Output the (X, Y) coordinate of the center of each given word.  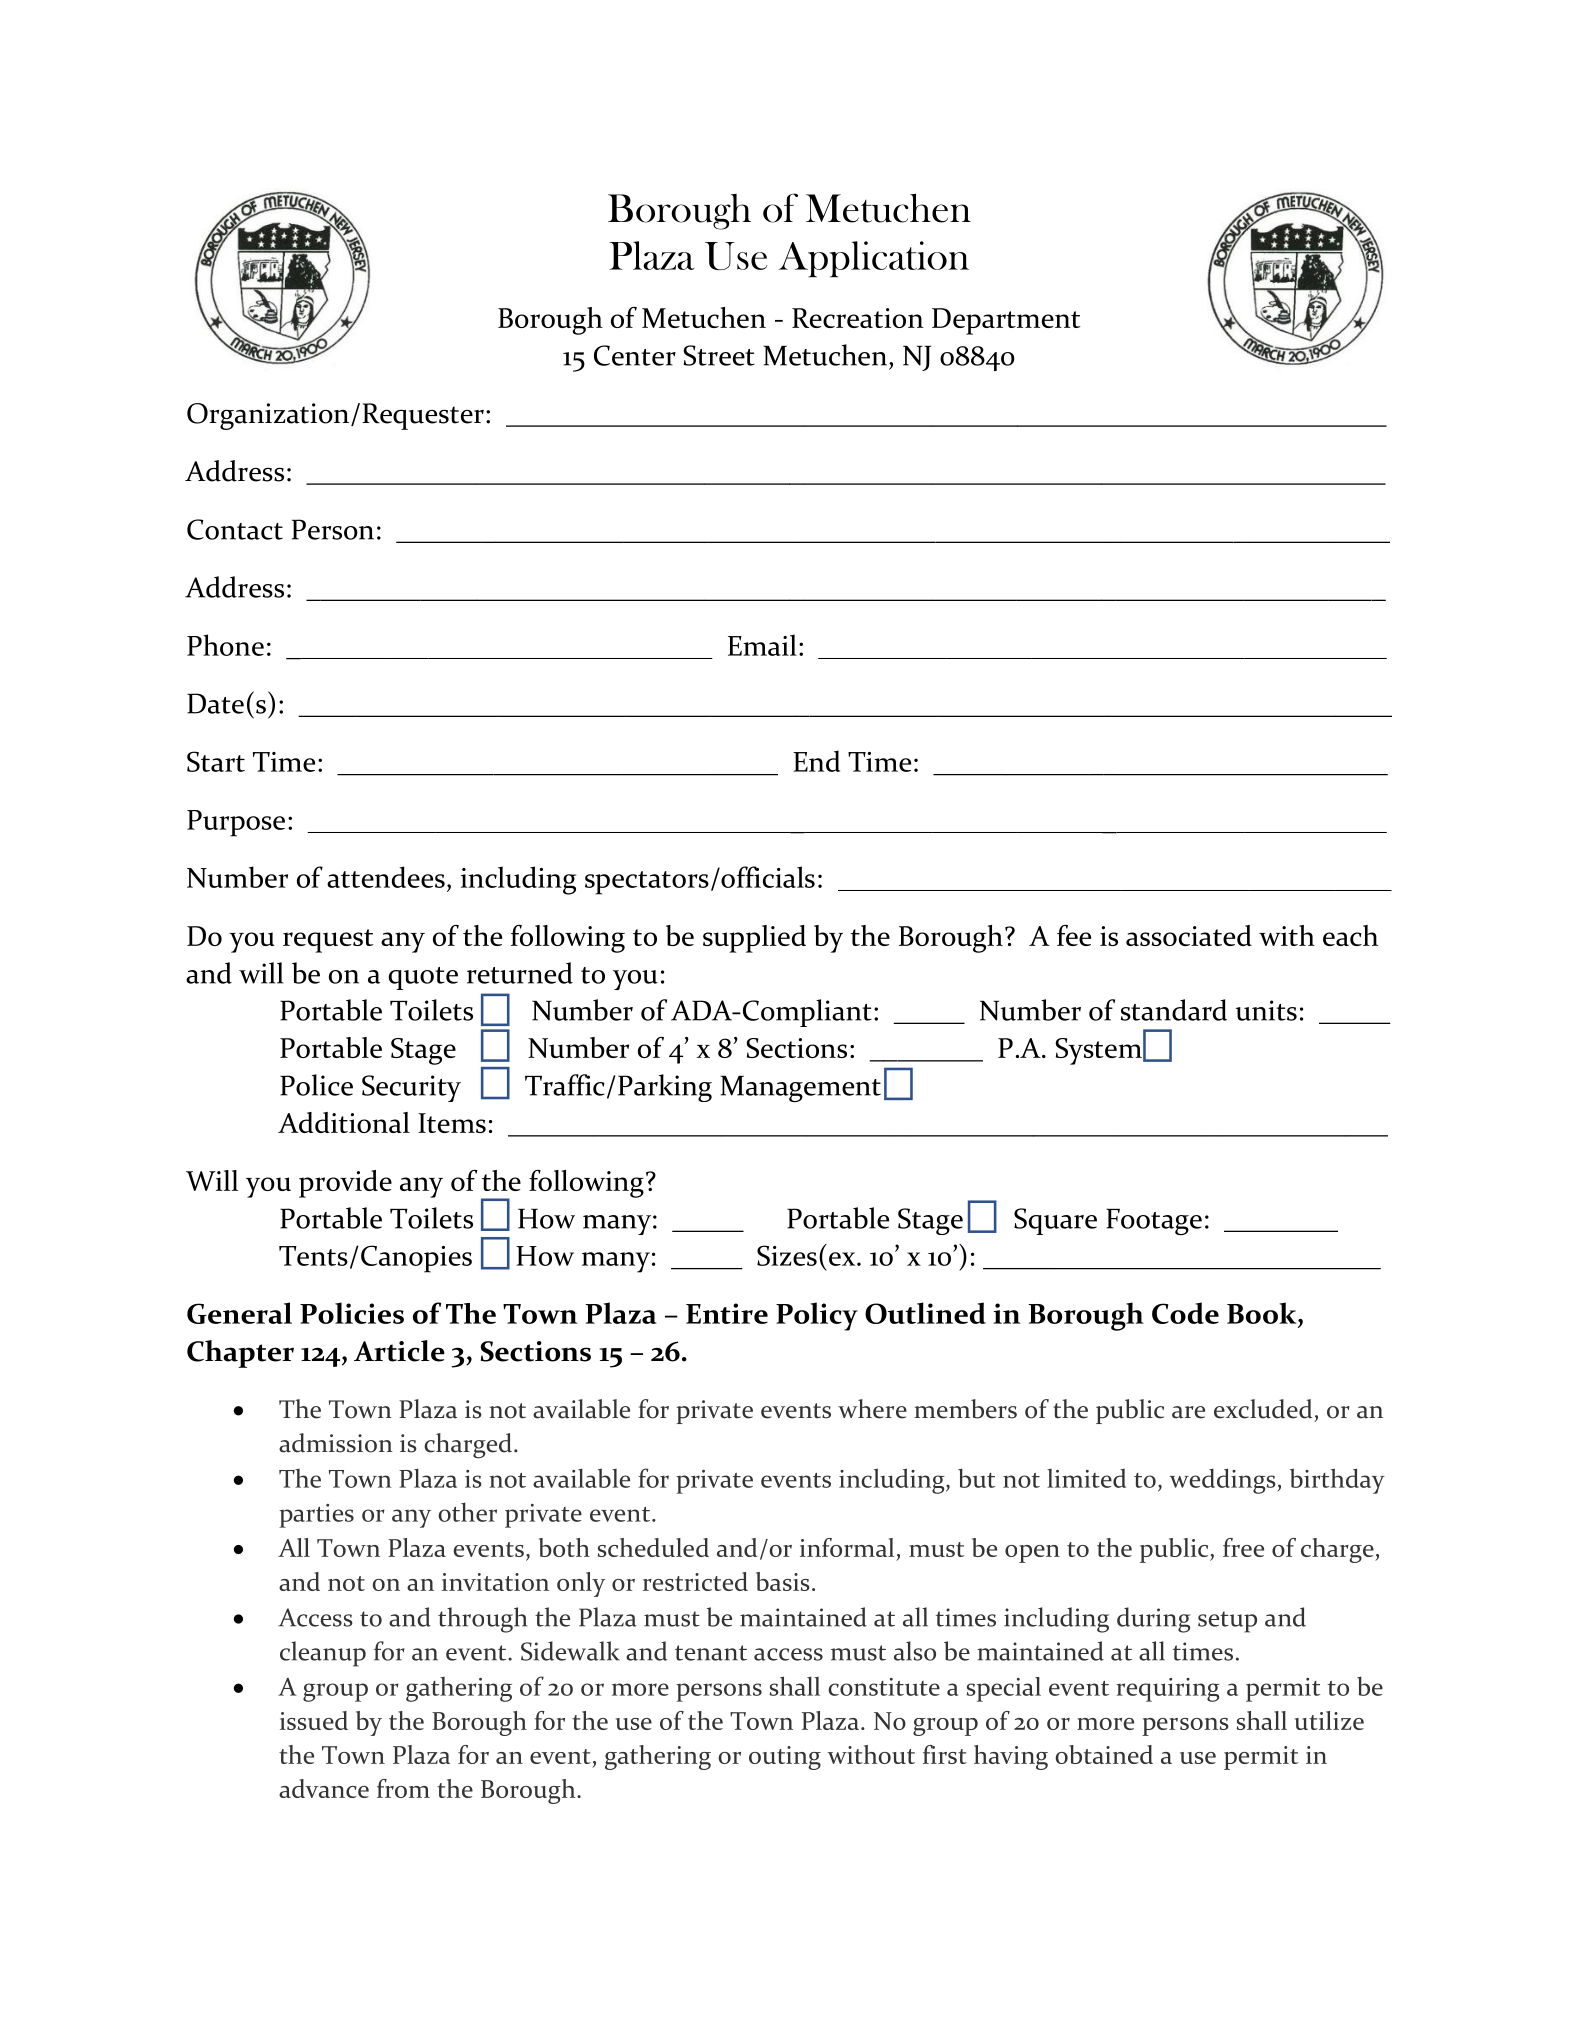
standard (1174, 1010)
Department (1006, 321)
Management (800, 1089)
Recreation (857, 318)
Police (316, 1085)
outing (785, 1758)
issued (314, 1720)
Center (635, 355)
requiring (1168, 1690)
